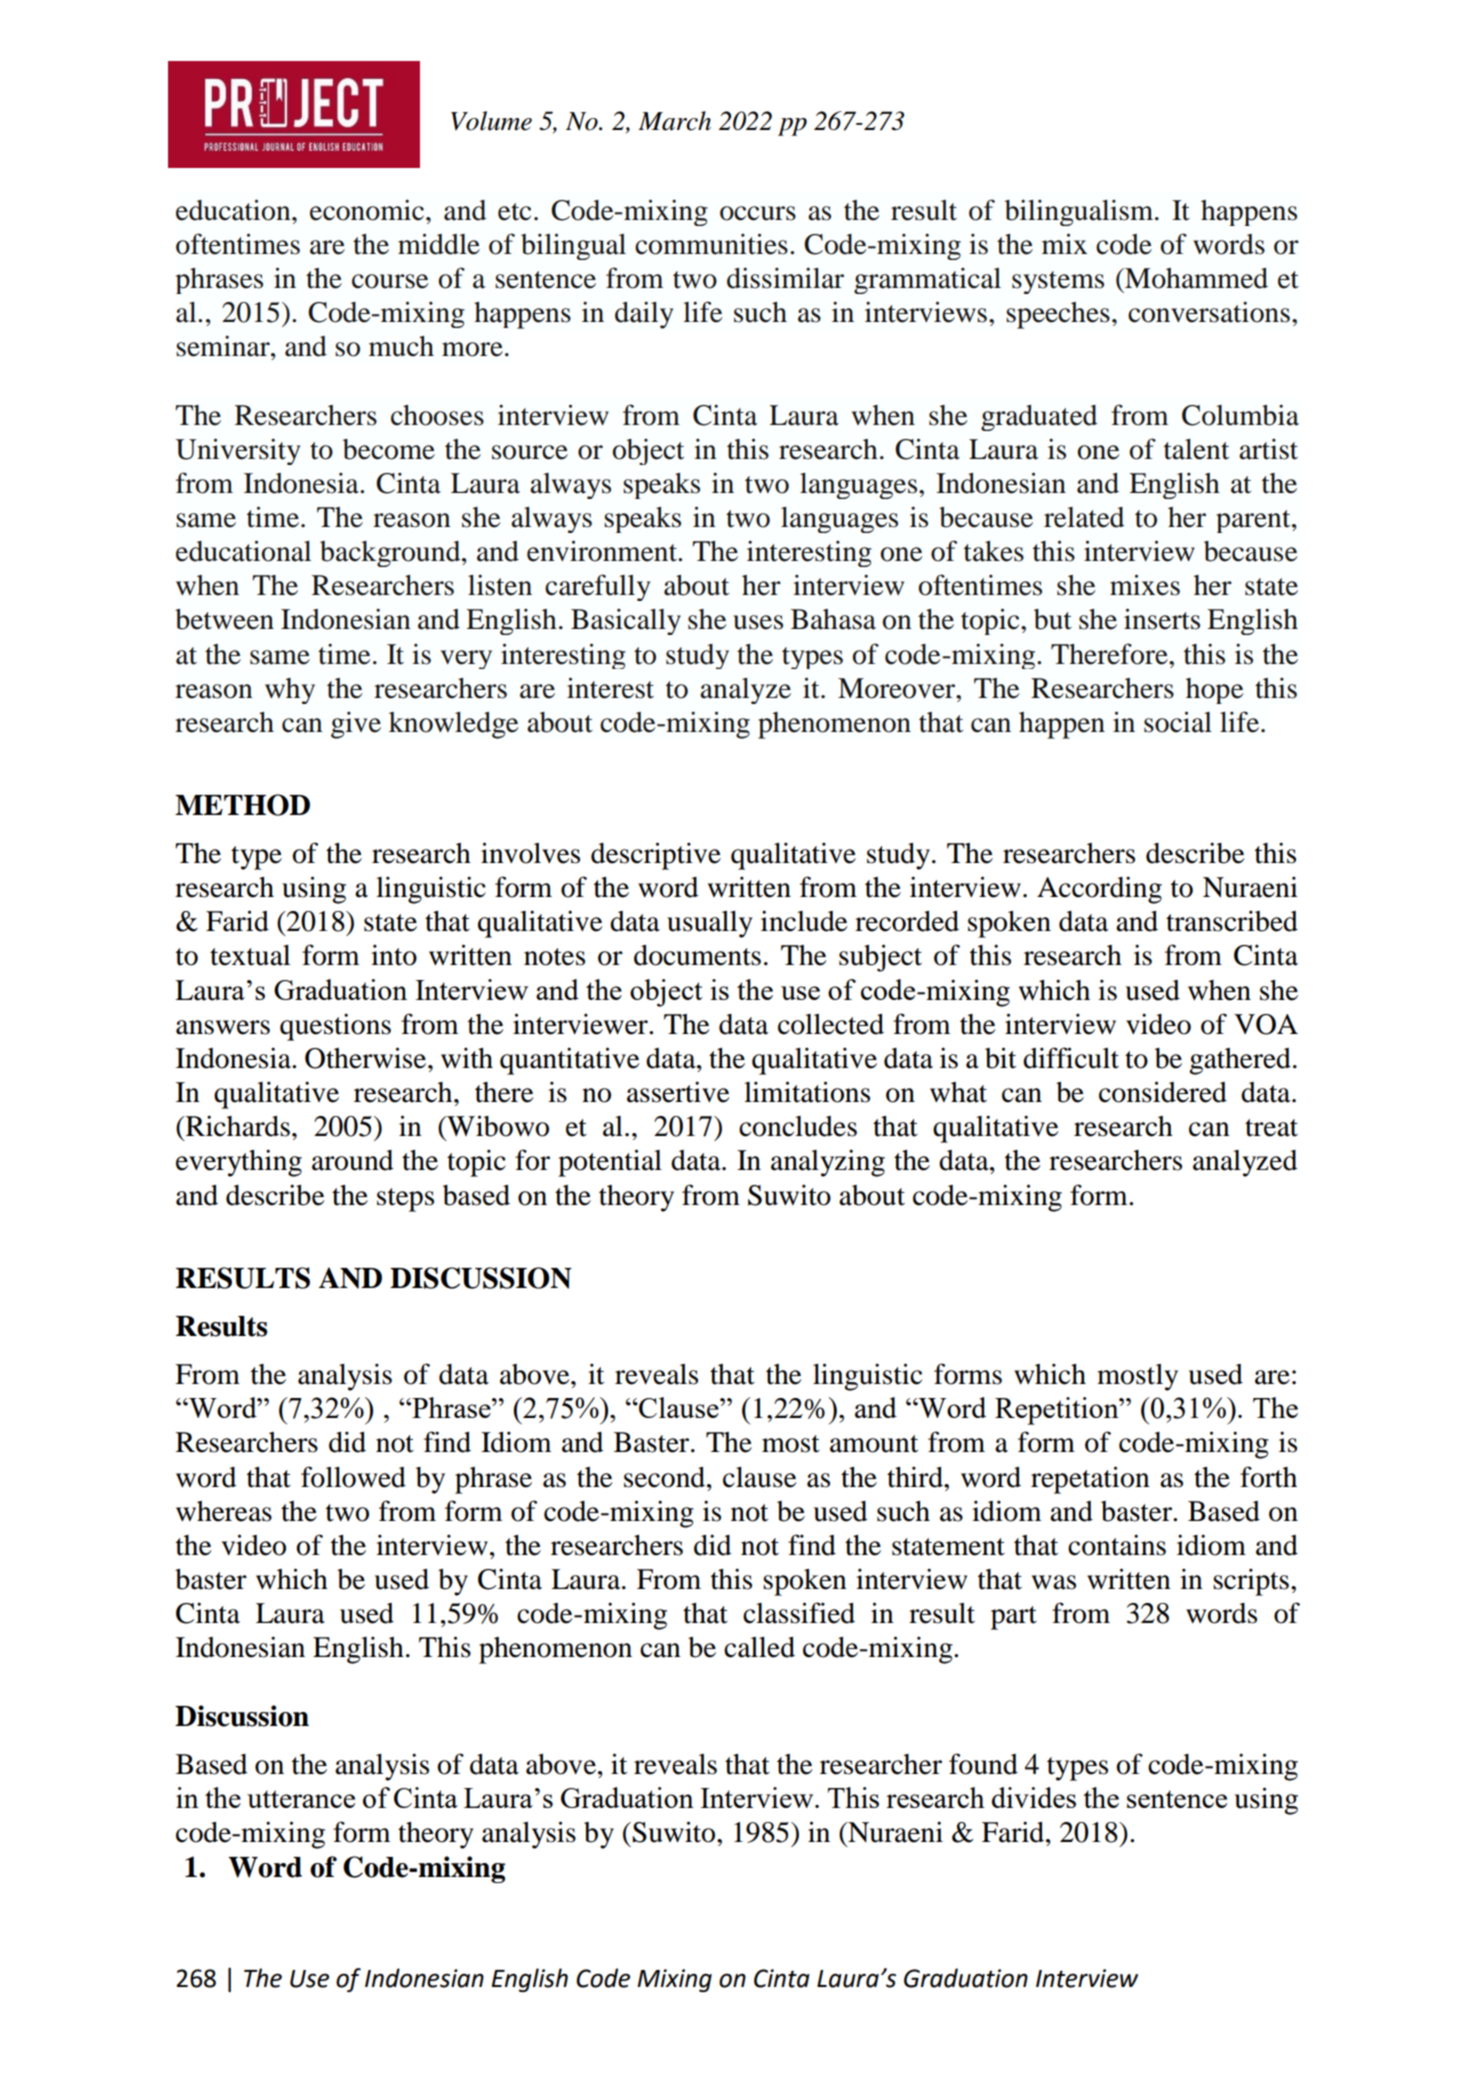 The image size is (1474, 2084). What do you see at coordinates (1195, 278) in the image?
I see `Mohammed` at bounding box center [1195, 278].
